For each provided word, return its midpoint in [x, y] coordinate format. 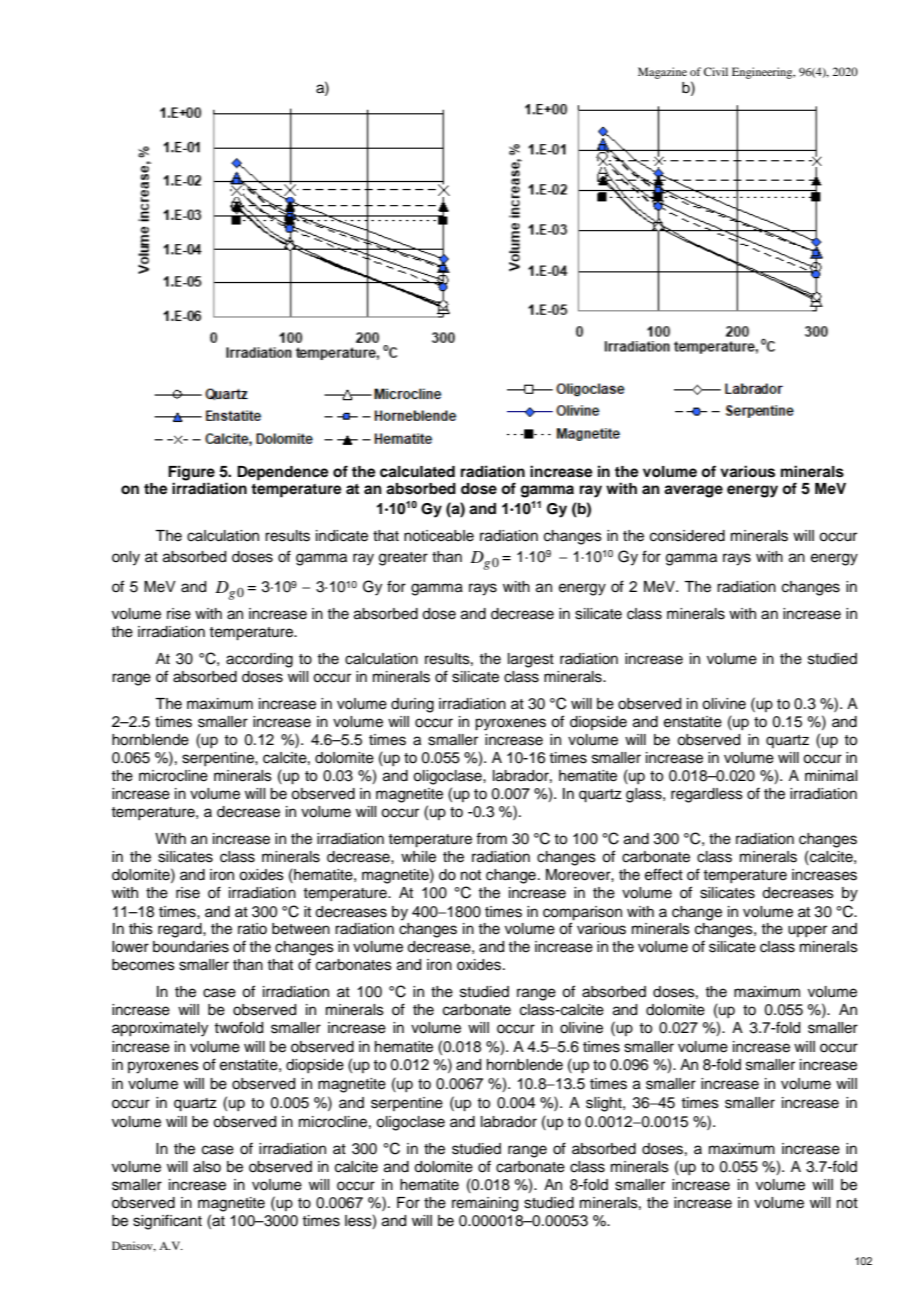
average [693, 491]
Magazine [662, 73]
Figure [191, 473]
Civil [716, 71]
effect [664, 874]
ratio [252, 929]
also [207, 1167]
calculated [417, 472]
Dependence [283, 473]
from [491, 838]
